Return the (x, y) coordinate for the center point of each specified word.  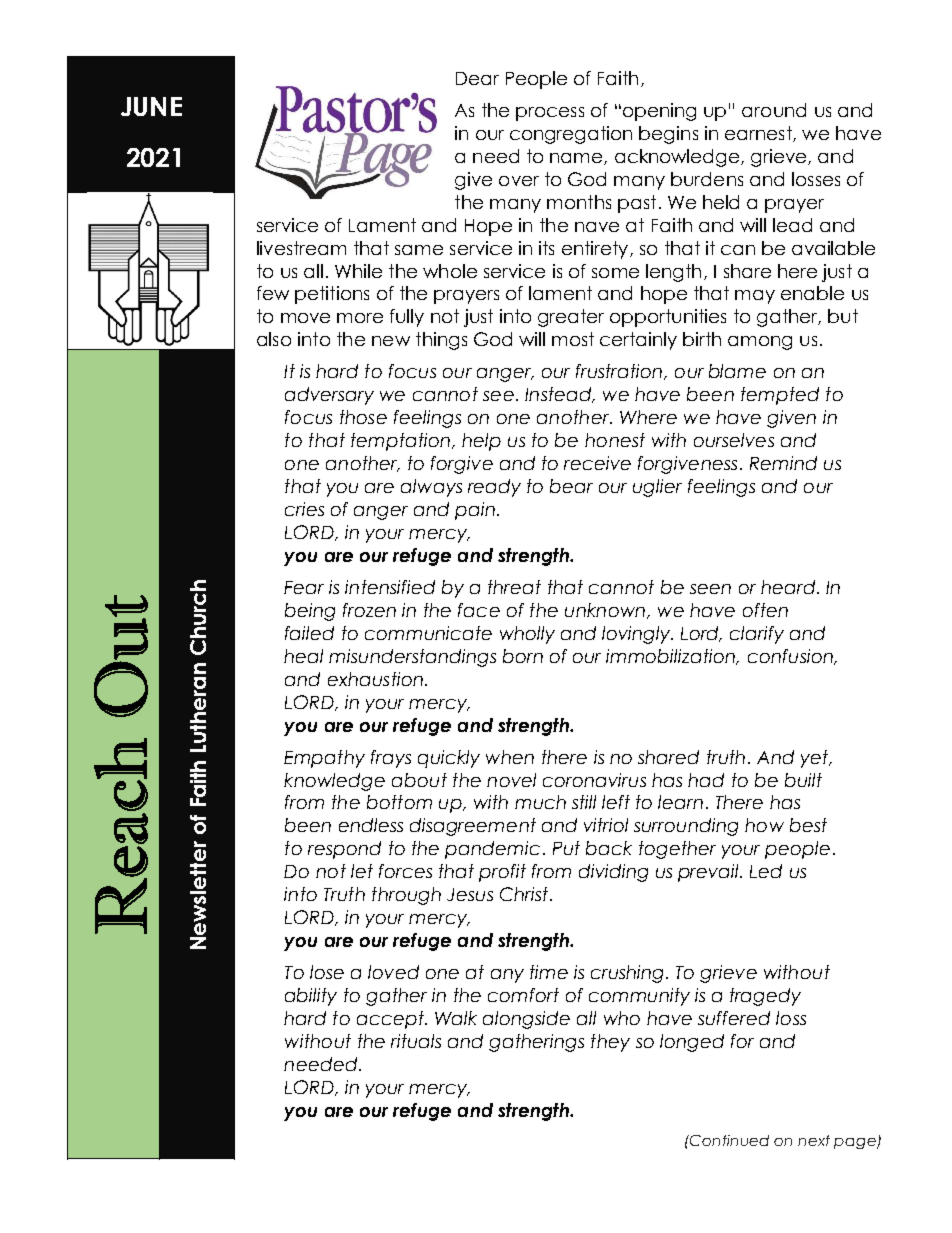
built (803, 780)
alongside (526, 1020)
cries (304, 509)
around (774, 110)
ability (311, 997)
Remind (783, 463)
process (550, 114)
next (814, 1140)
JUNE (151, 106)
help (481, 442)
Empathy (324, 759)
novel (511, 780)
